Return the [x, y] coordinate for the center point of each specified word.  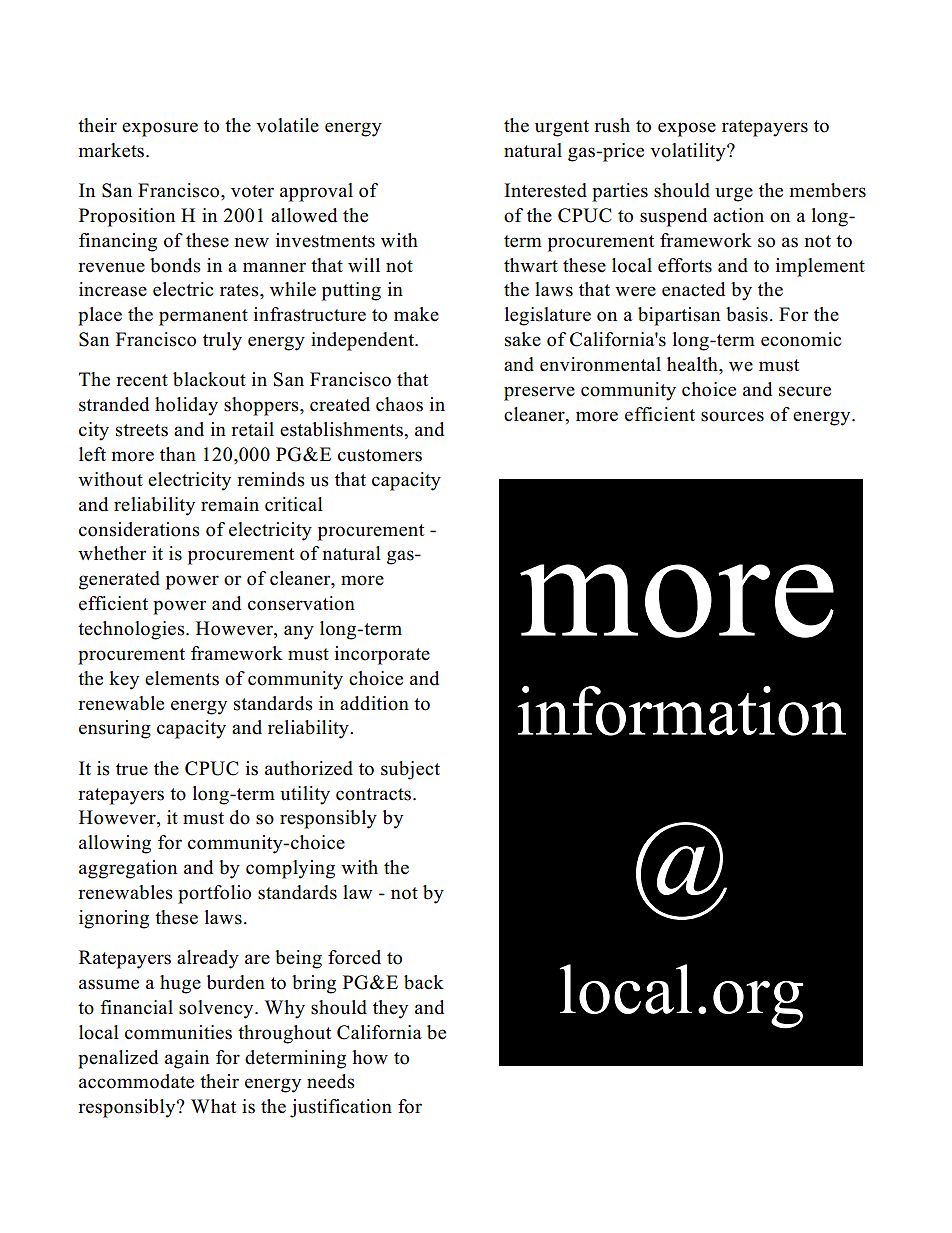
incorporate [382, 655]
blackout [209, 379]
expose [687, 129]
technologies [132, 630]
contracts [375, 794]
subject [410, 770]
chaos [399, 404]
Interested [545, 190]
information [681, 711]
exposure [160, 129]
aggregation [128, 869]
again [187, 1059]
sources [732, 416]
